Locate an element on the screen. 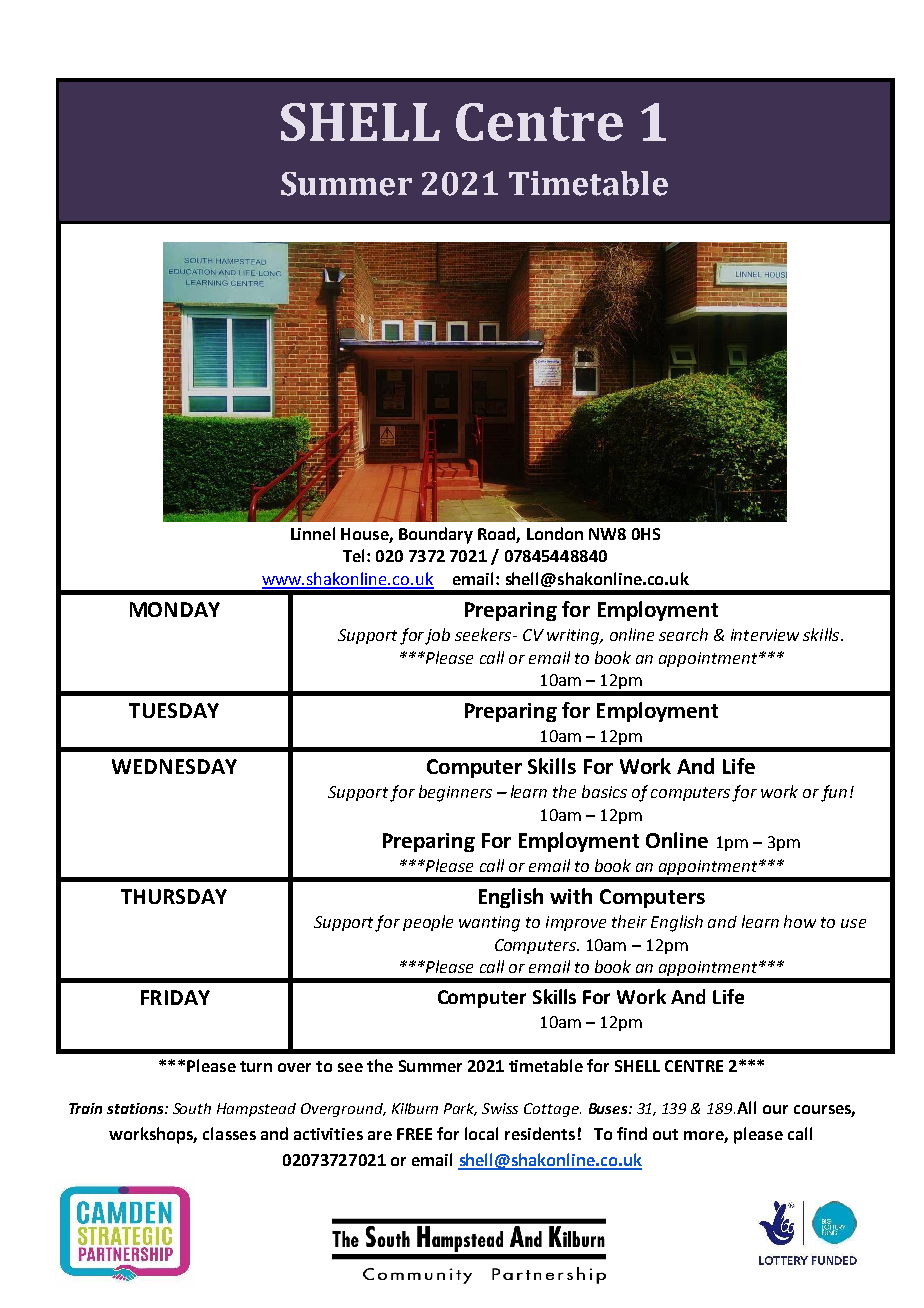 The image size is (924, 1308). London is located at coordinates (555, 533).
